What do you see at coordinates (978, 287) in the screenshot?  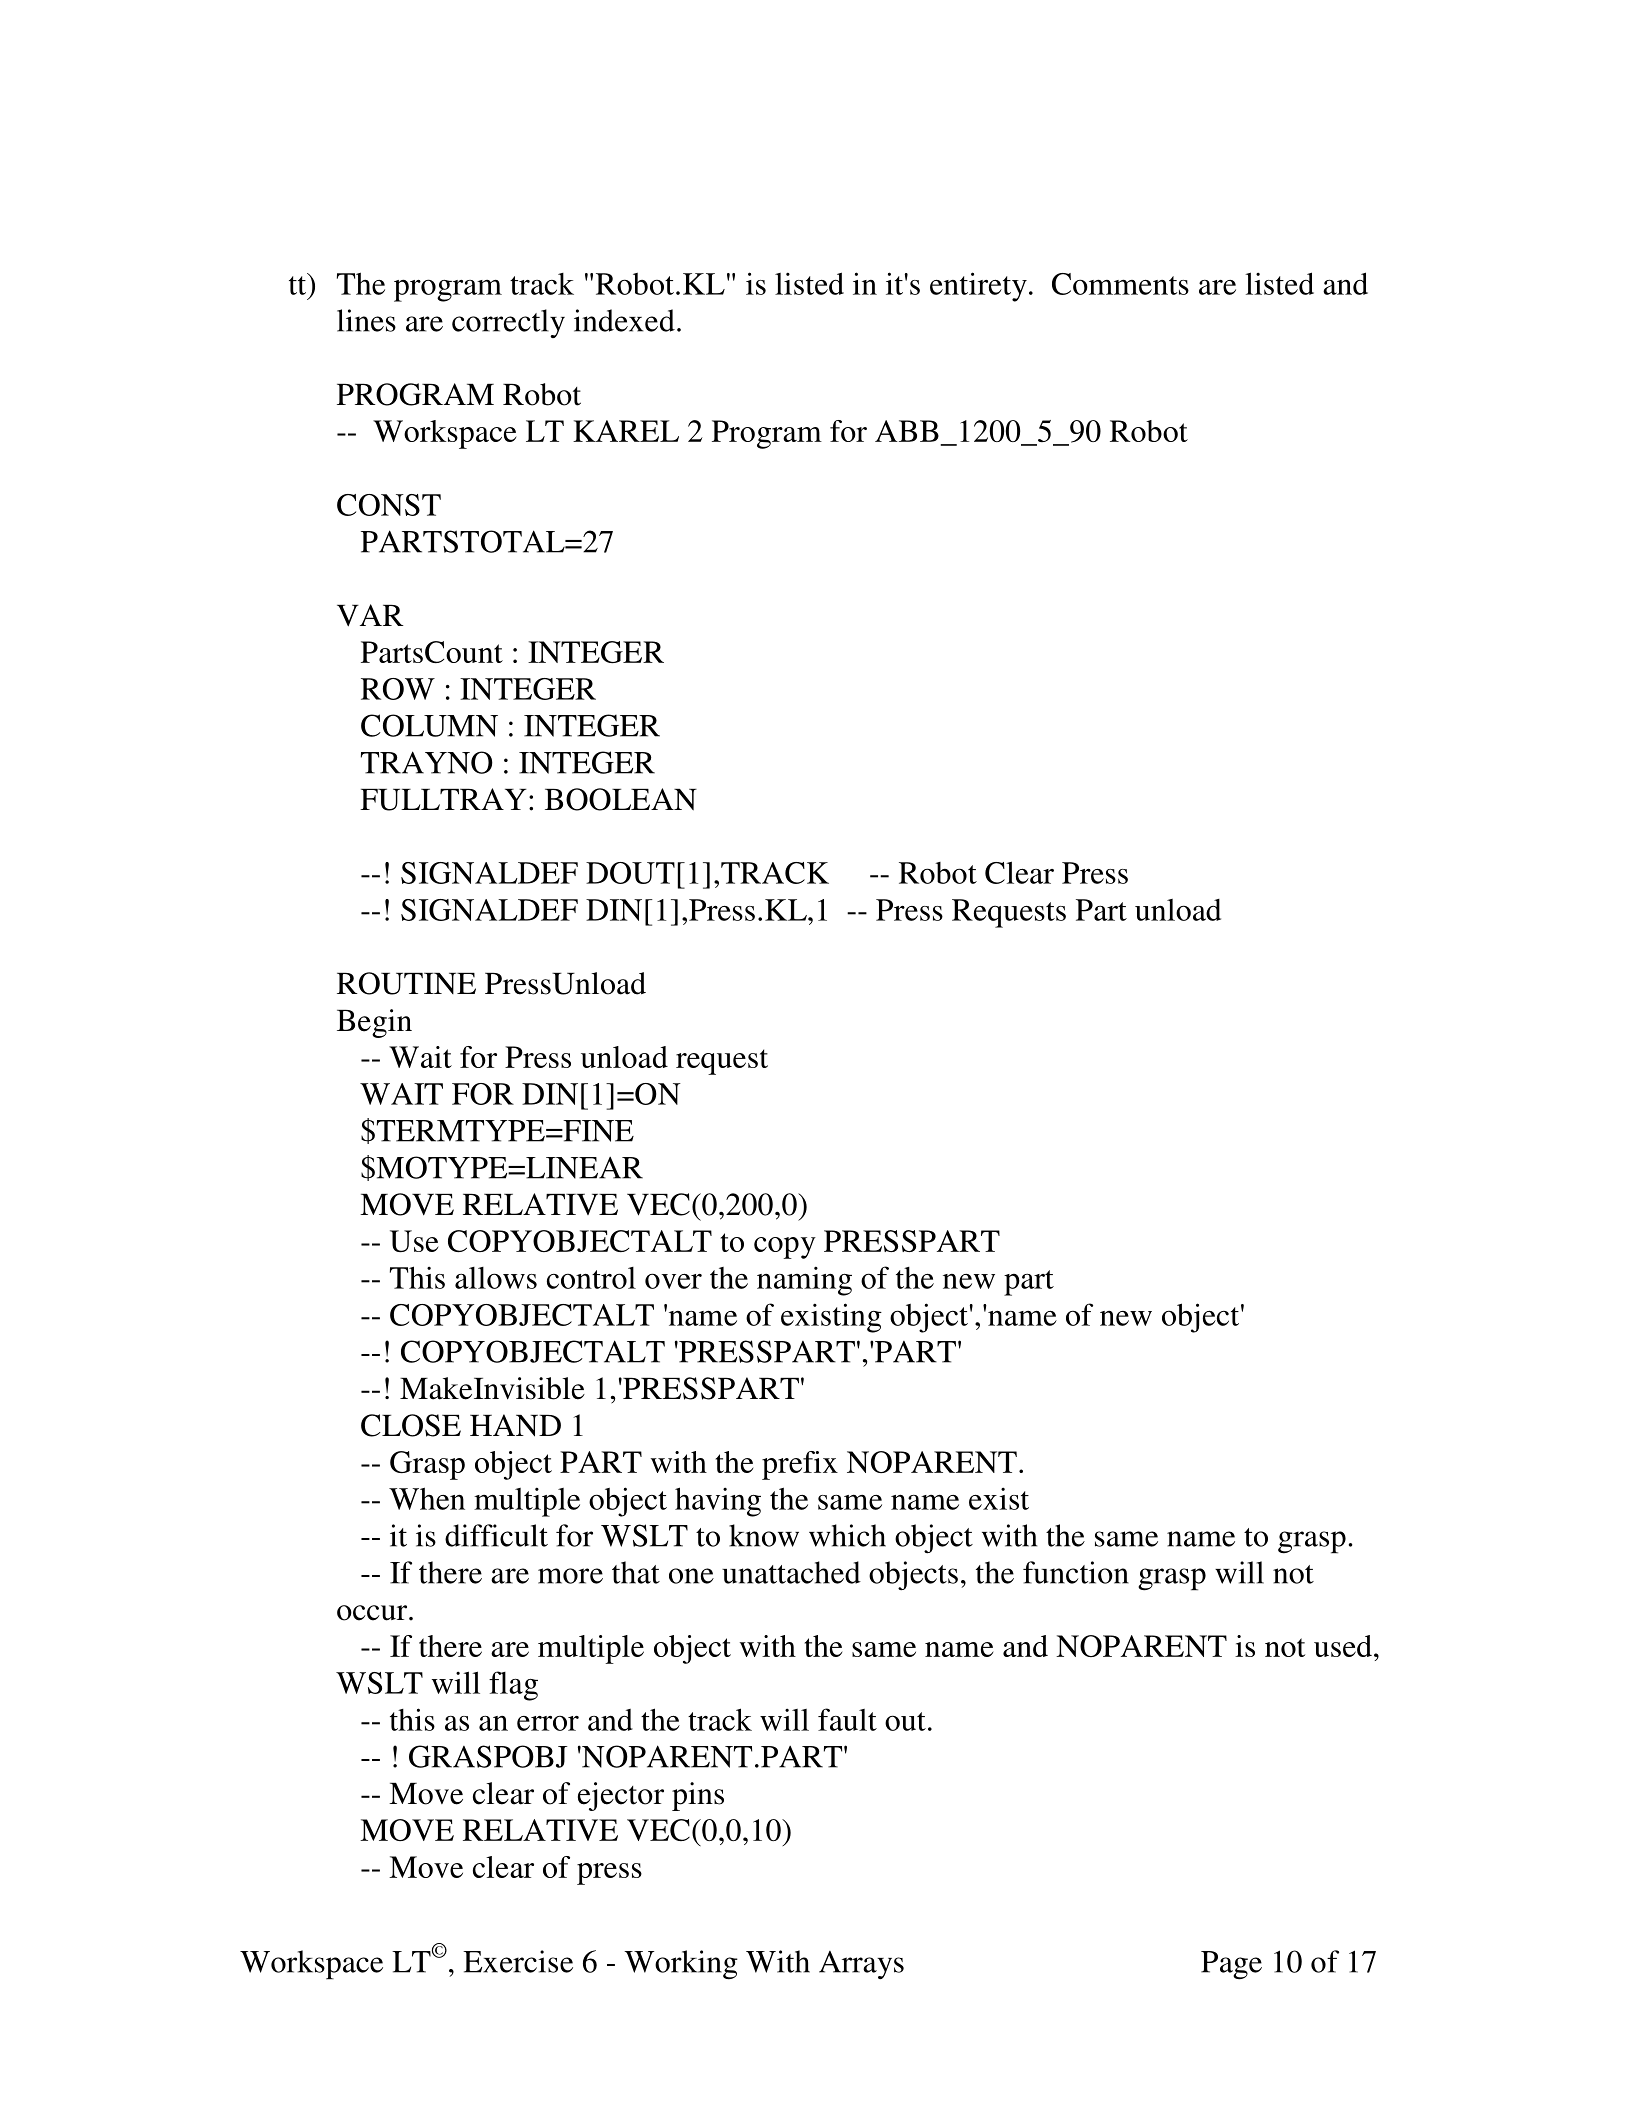 I see `entirety` at bounding box center [978, 287].
